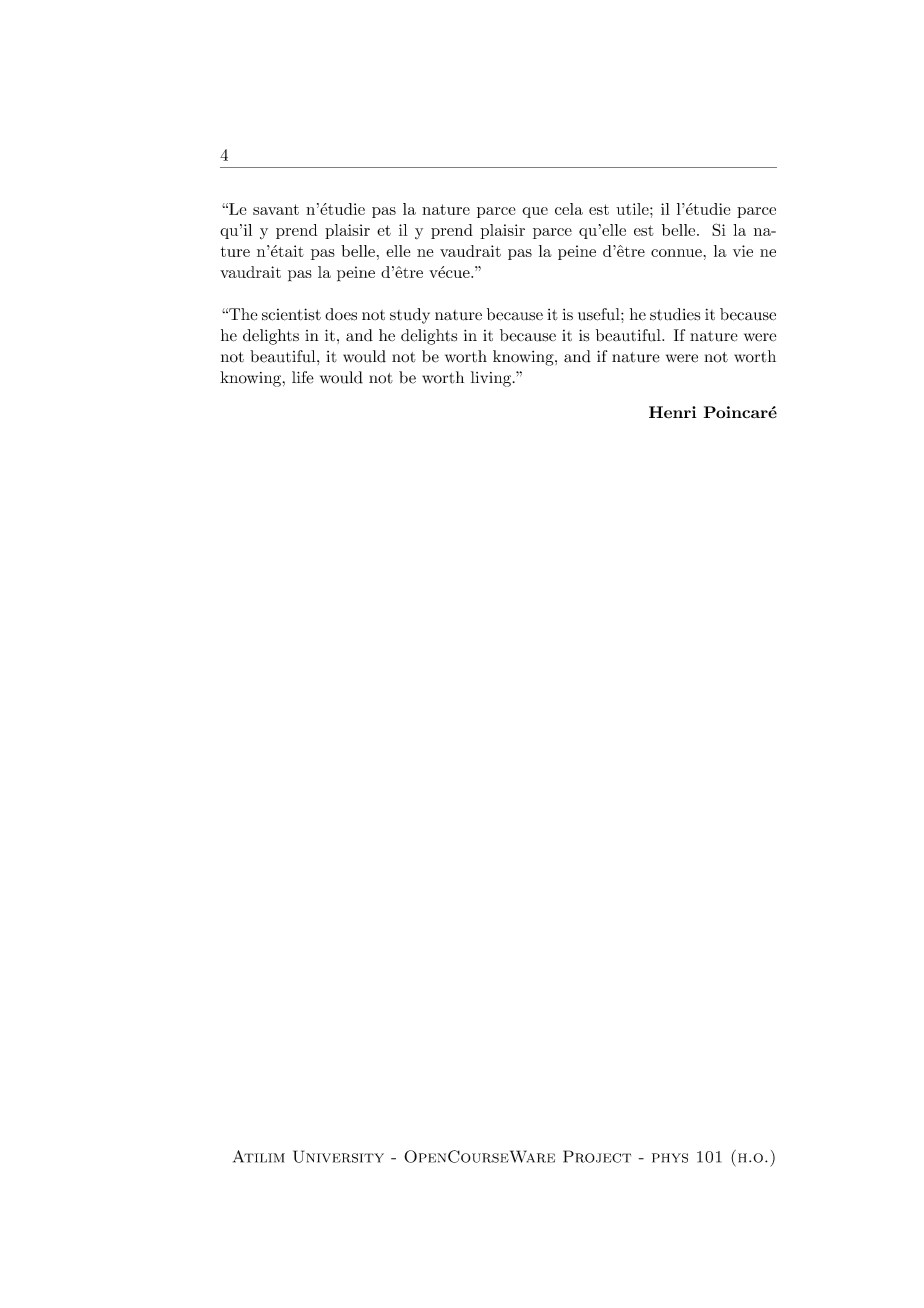 The image size is (924, 1308). Describe the element at coordinates (338, 1156) in the screenshot. I see `University` at that location.
